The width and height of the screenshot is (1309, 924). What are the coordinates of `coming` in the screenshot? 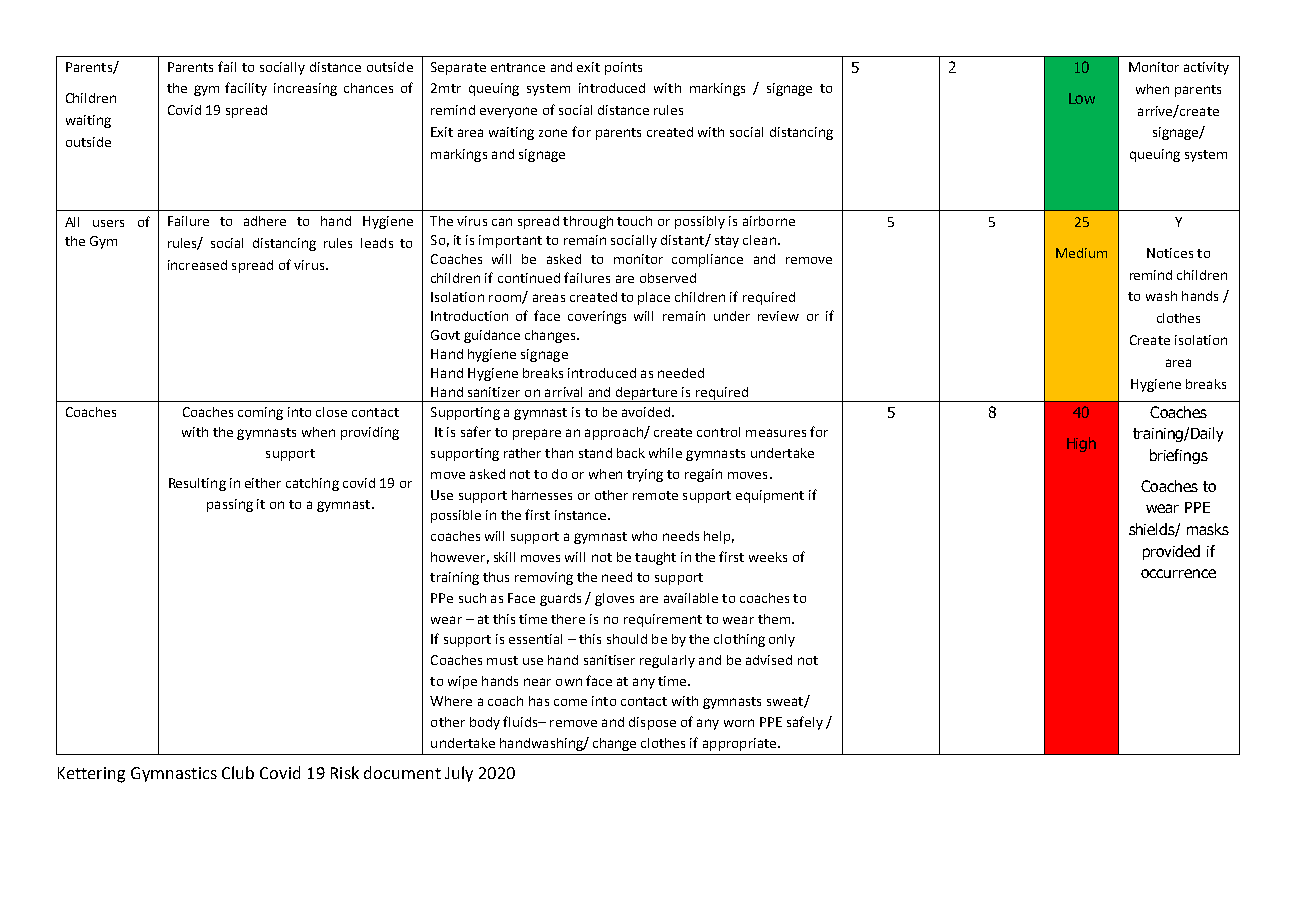 It's located at (260, 413).
